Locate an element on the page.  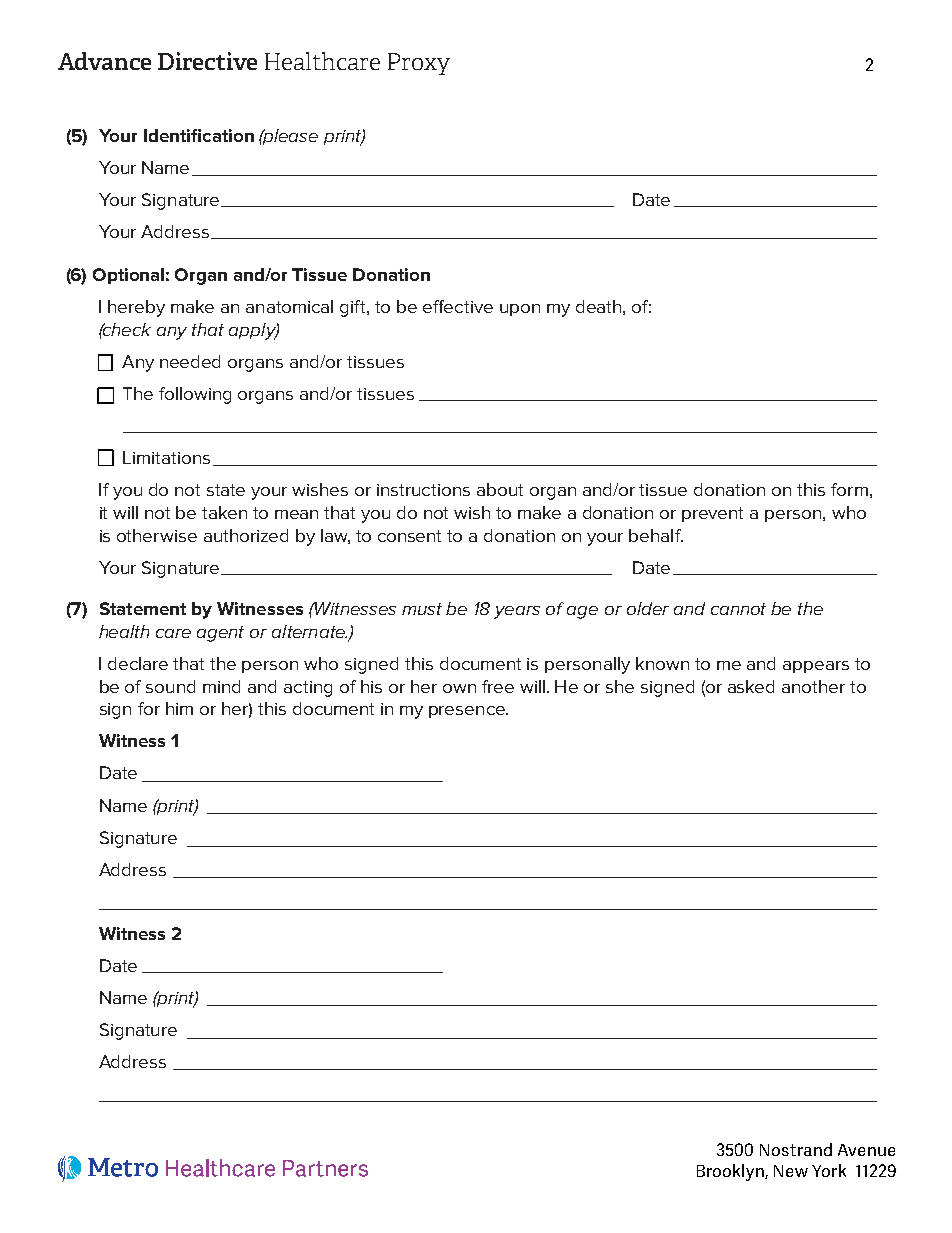
years is located at coordinates (517, 612).
